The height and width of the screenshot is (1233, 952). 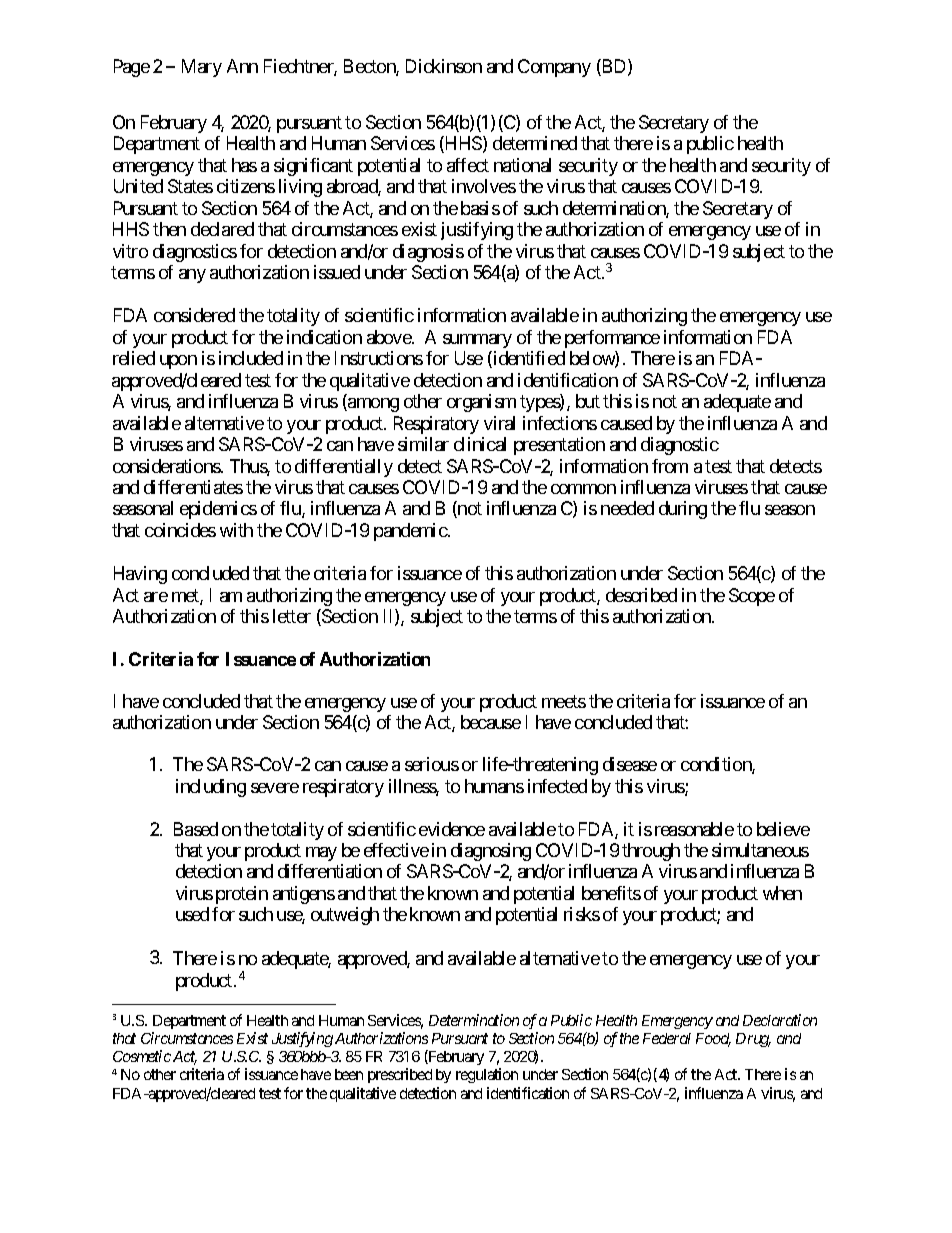 What do you see at coordinates (752, 597) in the screenshot?
I see `Scope` at bounding box center [752, 597].
